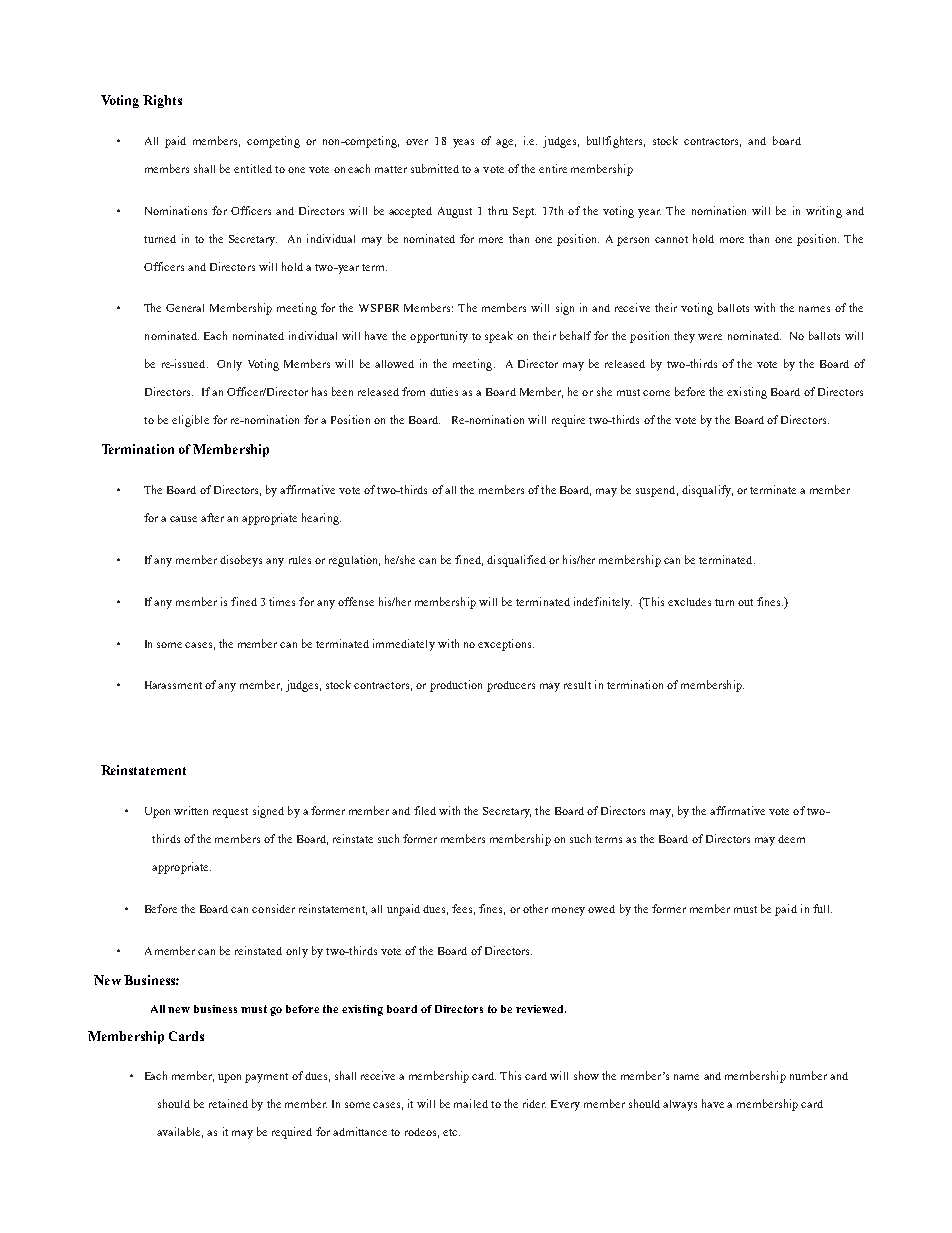 Image resolution: width=952 pixels, height=1233 pixels. I want to click on retained, so click(228, 1103).
